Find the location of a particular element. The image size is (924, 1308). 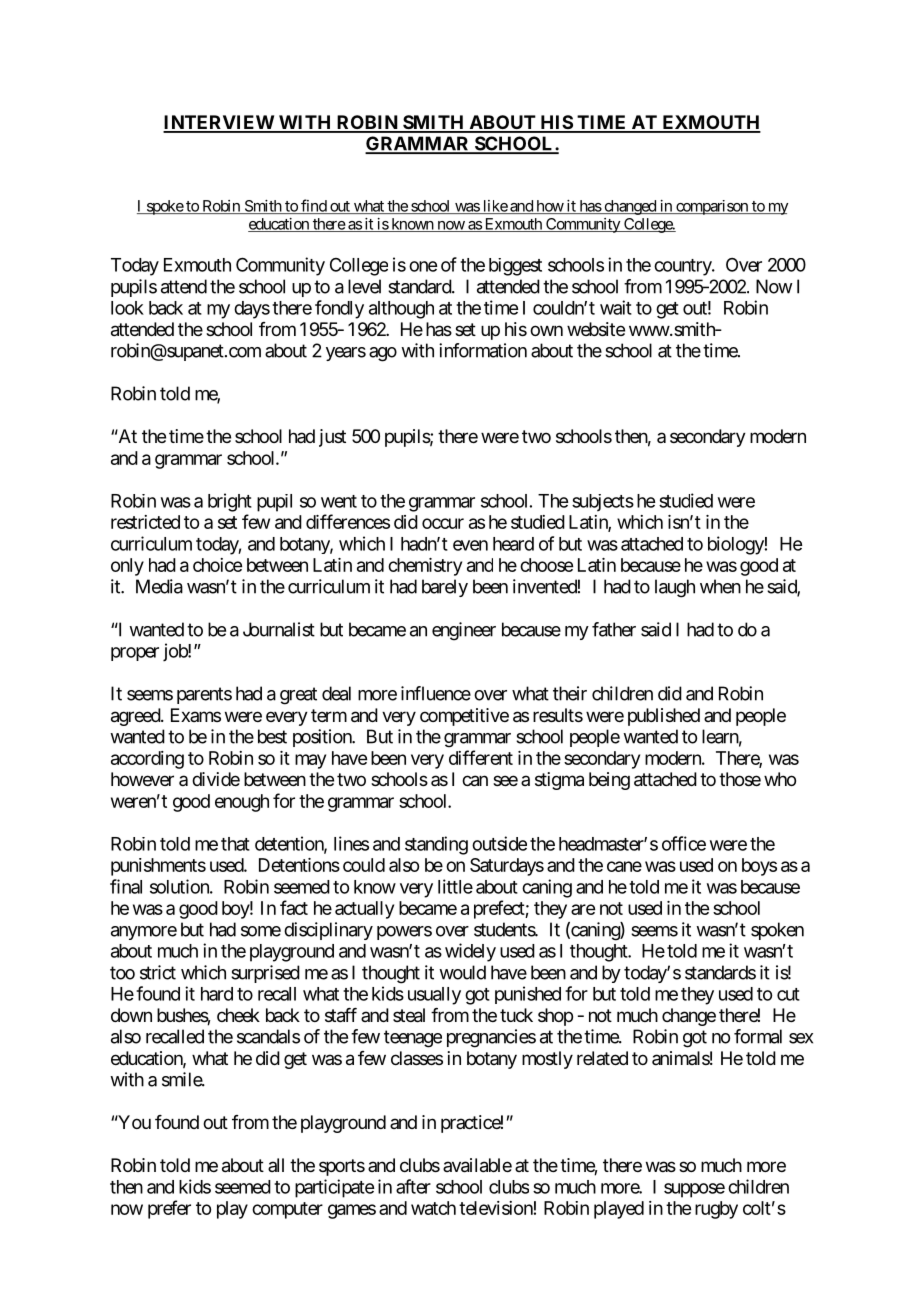

comparison is located at coordinates (712, 207).
